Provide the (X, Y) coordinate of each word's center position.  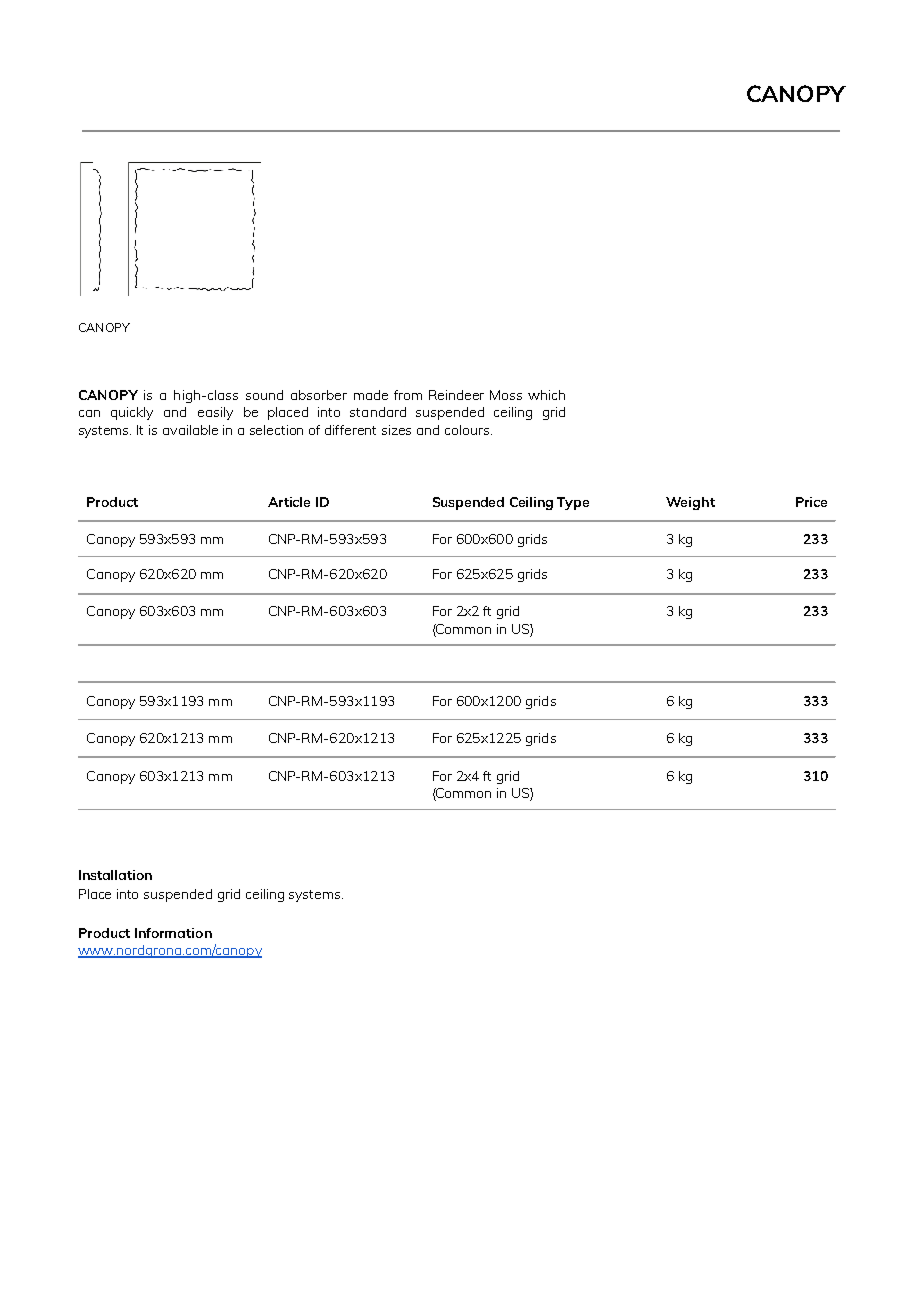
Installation (115, 875)
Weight (690, 503)
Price (811, 502)
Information (173, 933)
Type (573, 503)
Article (289, 502)
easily (215, 413)
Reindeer (456, 395)
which (546, 395)
